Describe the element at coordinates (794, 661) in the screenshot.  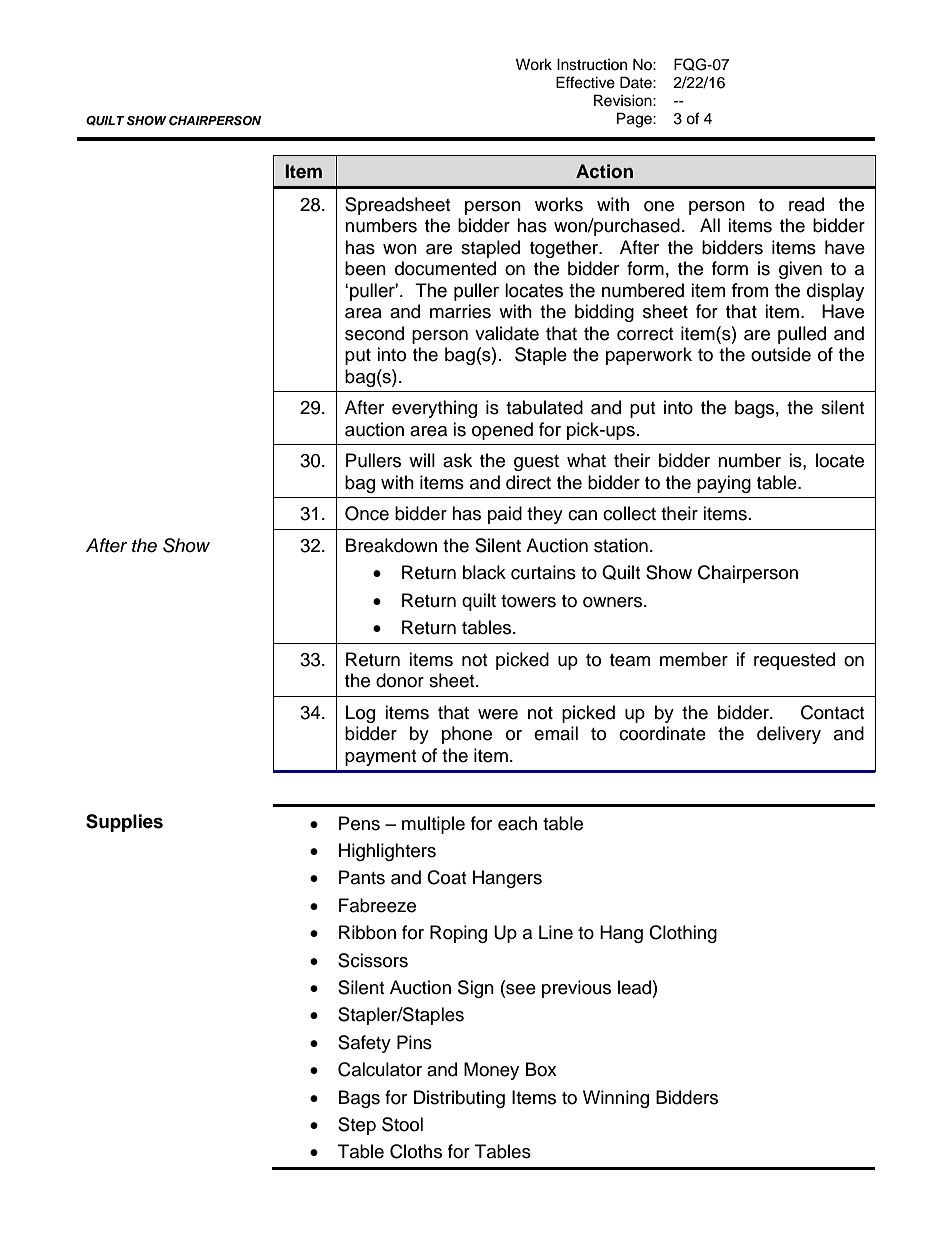
I see `requested` at that location.
